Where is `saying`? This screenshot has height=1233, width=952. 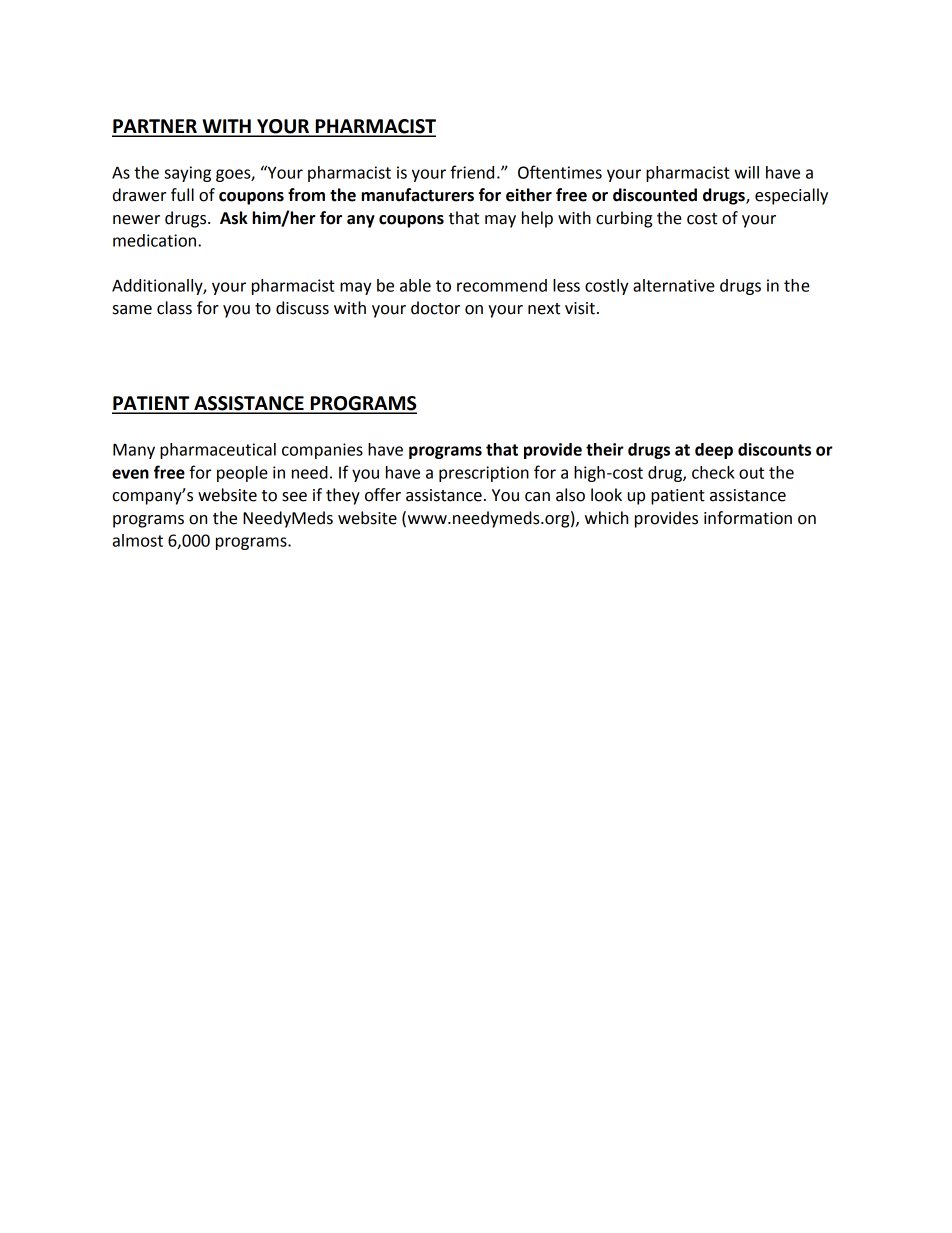
saying is located at coordinates (187, 174).
